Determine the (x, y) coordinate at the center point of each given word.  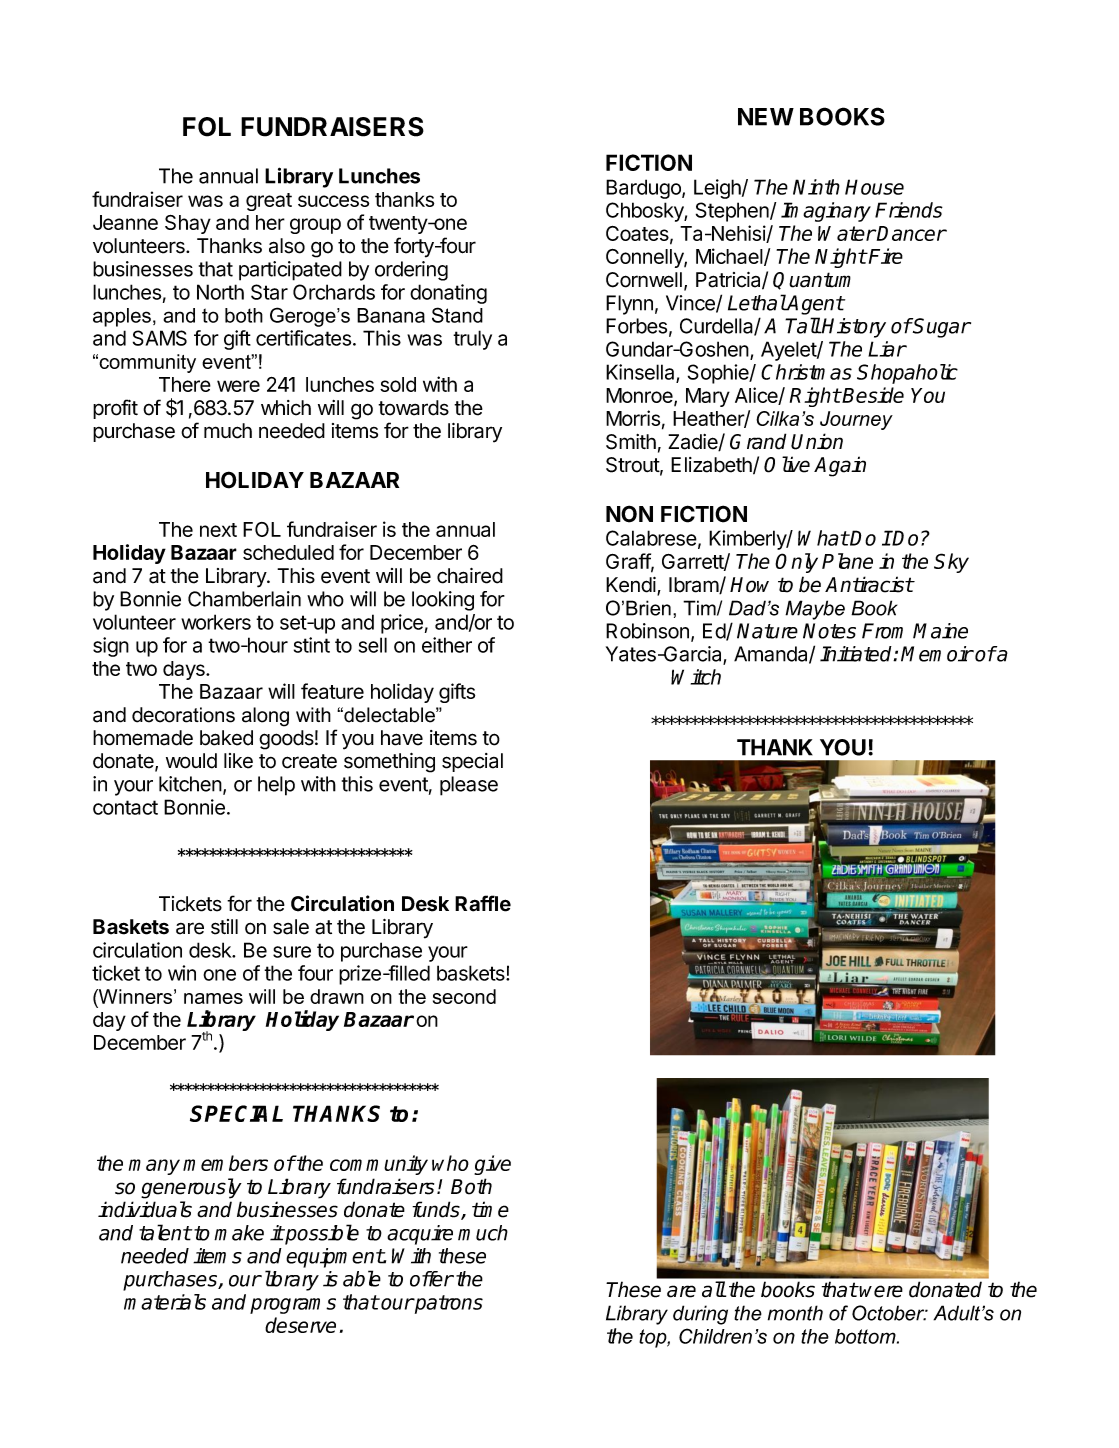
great (269, 202)
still (224, 927)
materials (165, 1302)
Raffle (483, 903)
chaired (470, 576)
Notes (829, 631)
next (218, 530)
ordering (411, 271)
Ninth (816, 187)
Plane (847, 561)
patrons (448, 1304)
